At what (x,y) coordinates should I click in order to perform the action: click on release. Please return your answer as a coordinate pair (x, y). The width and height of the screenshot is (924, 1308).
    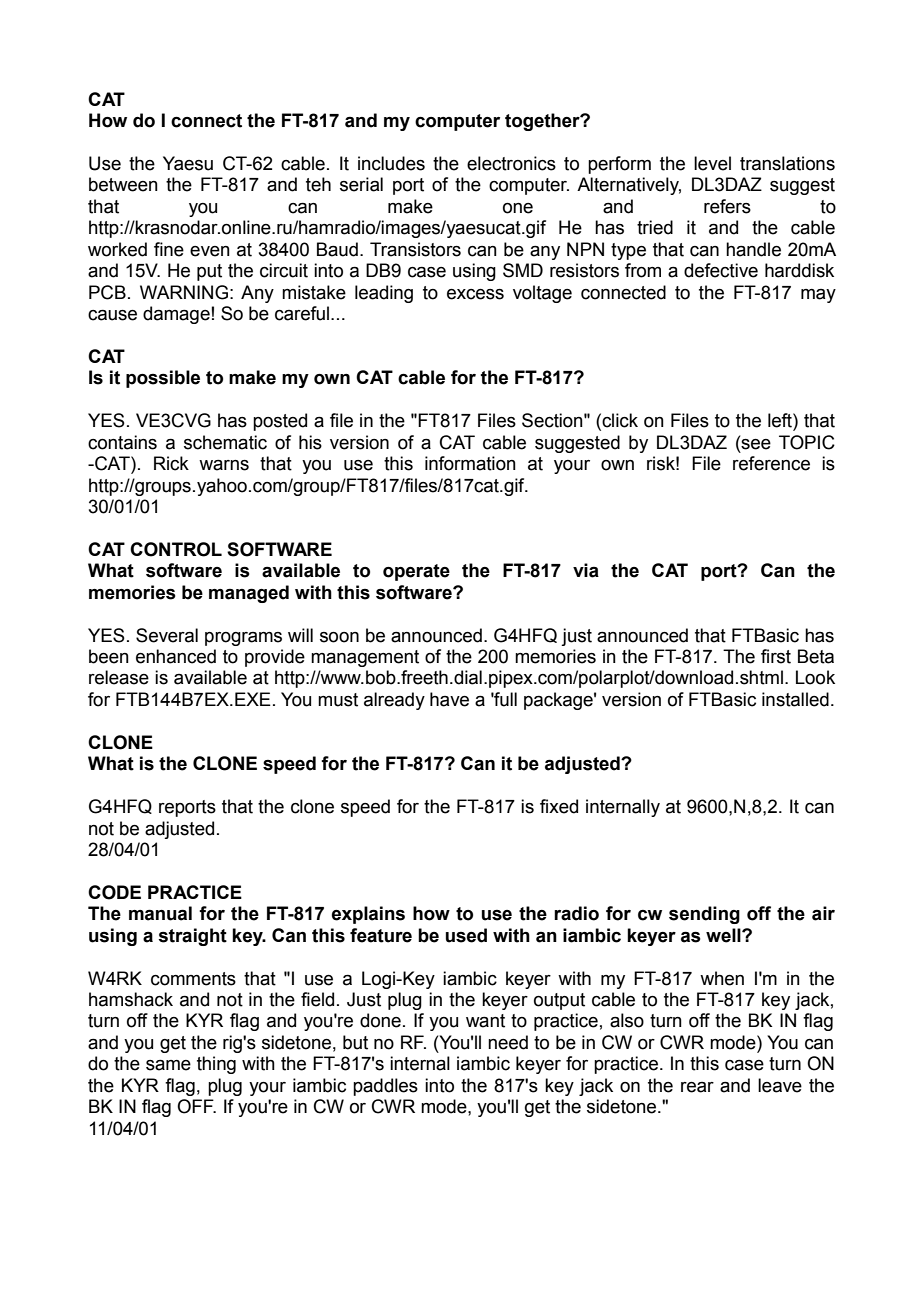
    Looking at the image, I should click on (119, 677).
